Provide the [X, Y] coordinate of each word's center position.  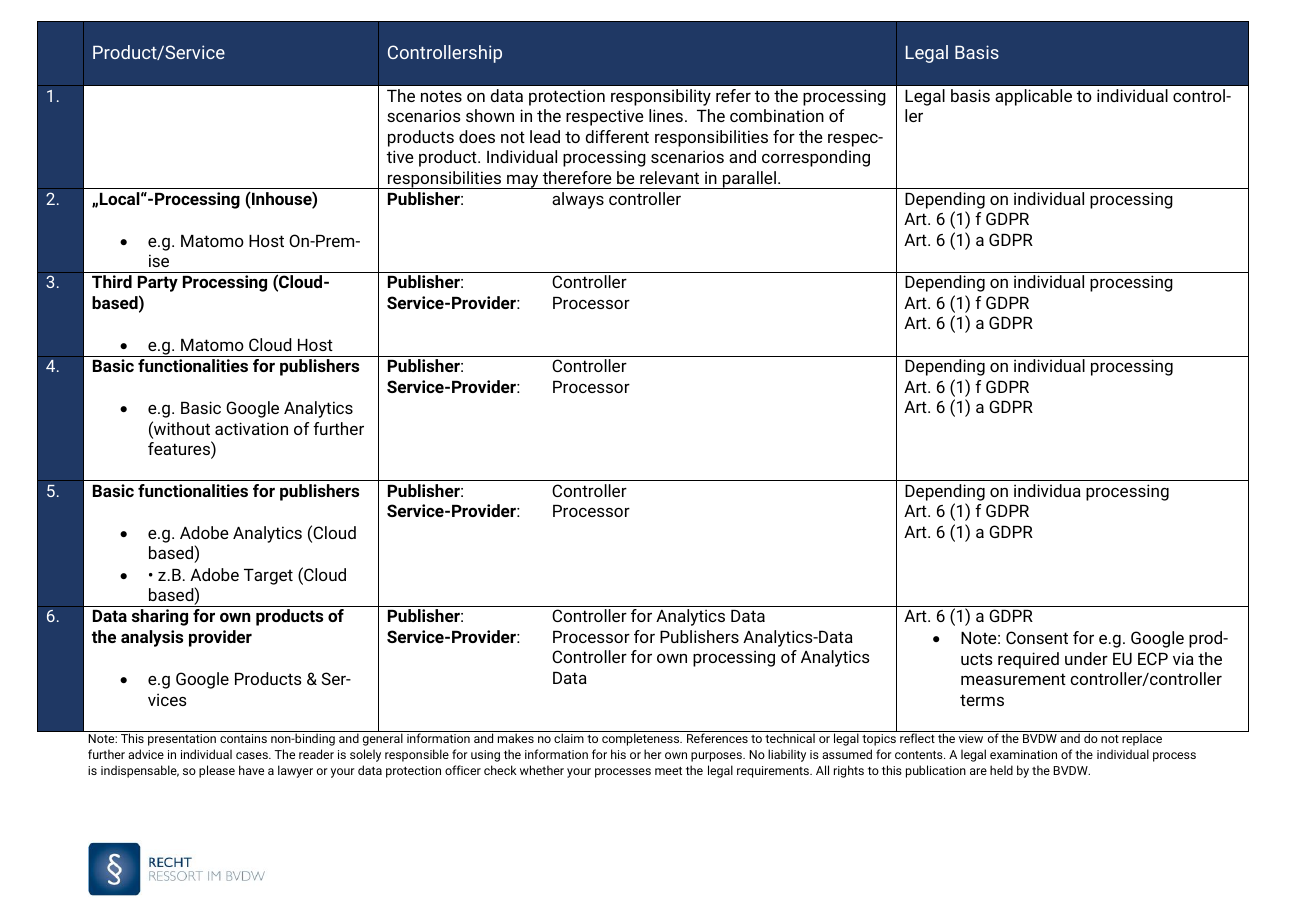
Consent [1037, 637]
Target [268, 577]
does [477, 136]
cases [253, 755]
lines [666, 115]
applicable [1033, 97]
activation [251, 428]
